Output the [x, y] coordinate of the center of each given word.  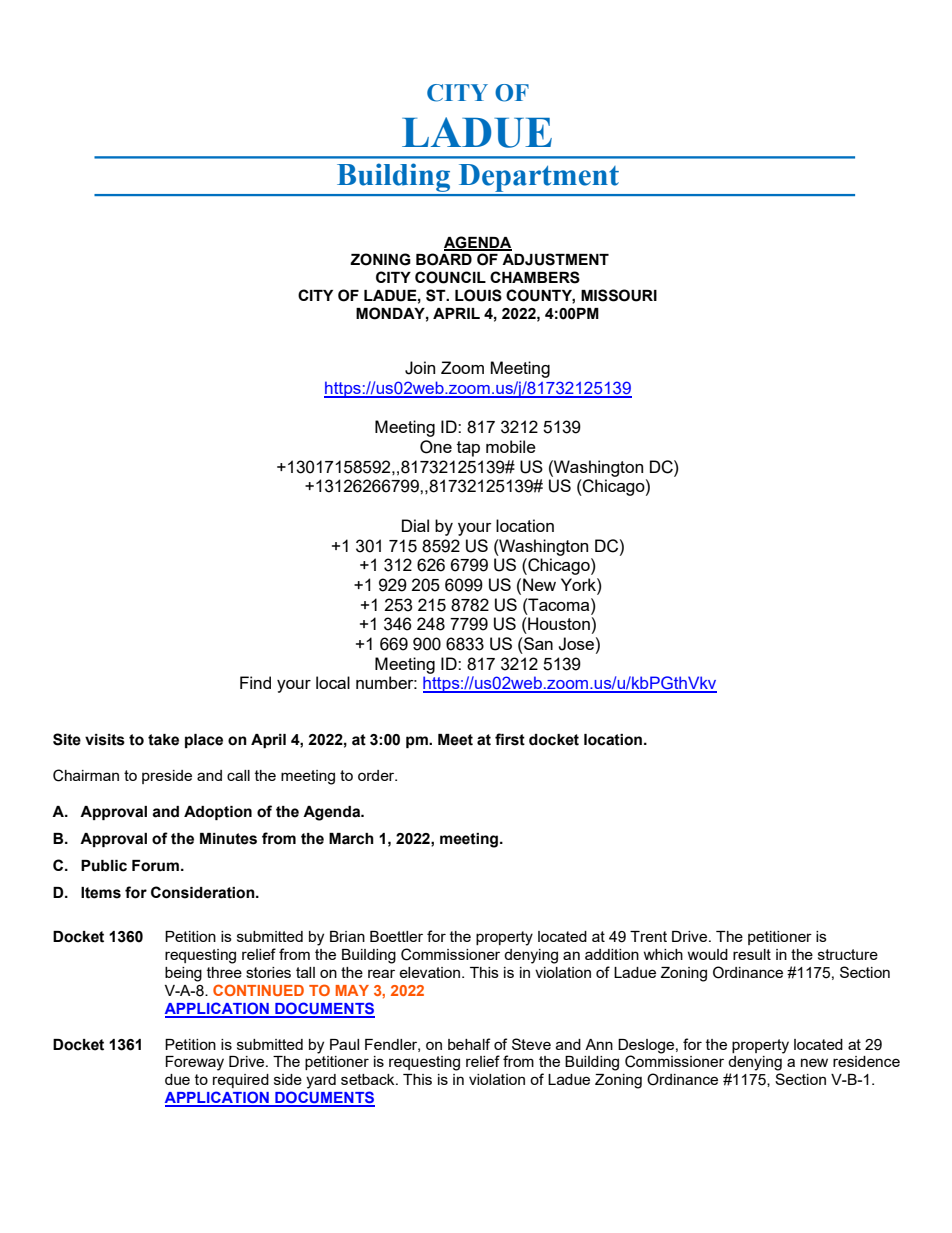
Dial [415, 525]
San [537, 643]
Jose [576, 644]
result [752, 954]
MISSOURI [619, 295]
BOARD [444, 259]
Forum [155, 866]
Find [255, 682]
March [351, 839]
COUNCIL [450, 277]
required [241, 1081]
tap [468, 449]
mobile [511, 446]
